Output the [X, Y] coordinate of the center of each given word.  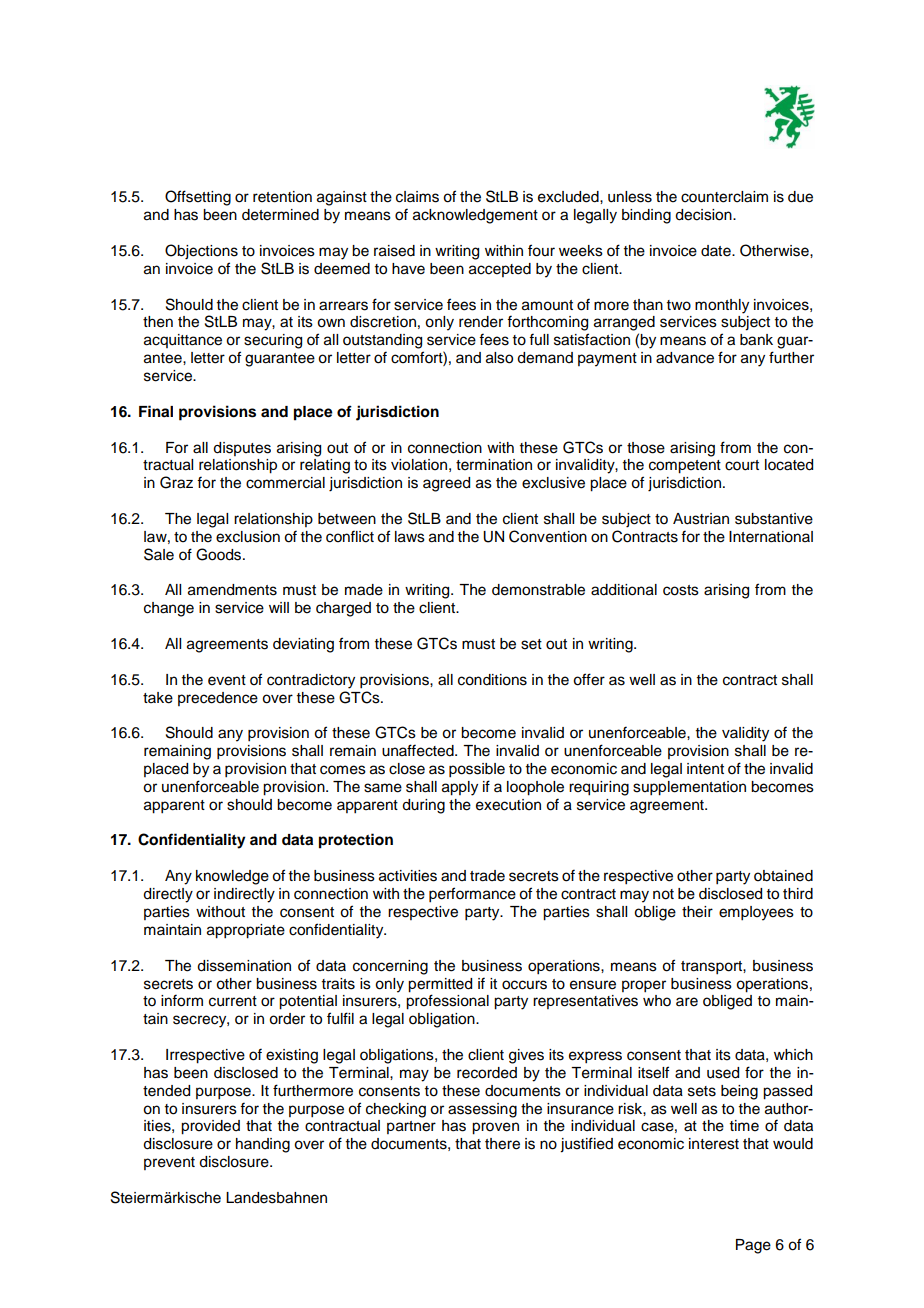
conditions [492, 680]
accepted [500, 270]
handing [263, 1145]
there [502, 1144]
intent [705, 769]
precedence [218, 699]
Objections [201, 252]
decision [704, 215]
